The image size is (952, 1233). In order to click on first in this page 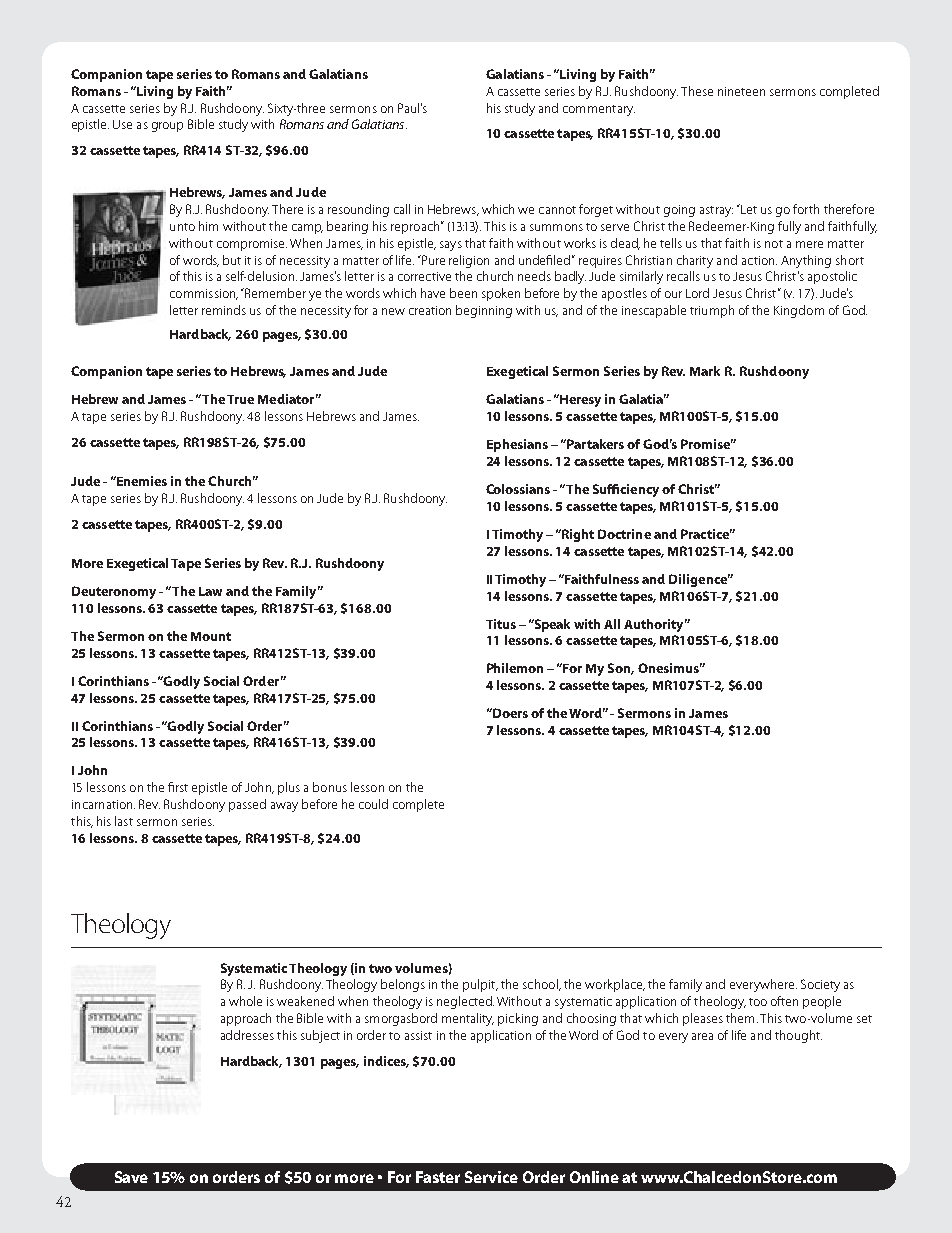, I will do `click(178, 787)`.
